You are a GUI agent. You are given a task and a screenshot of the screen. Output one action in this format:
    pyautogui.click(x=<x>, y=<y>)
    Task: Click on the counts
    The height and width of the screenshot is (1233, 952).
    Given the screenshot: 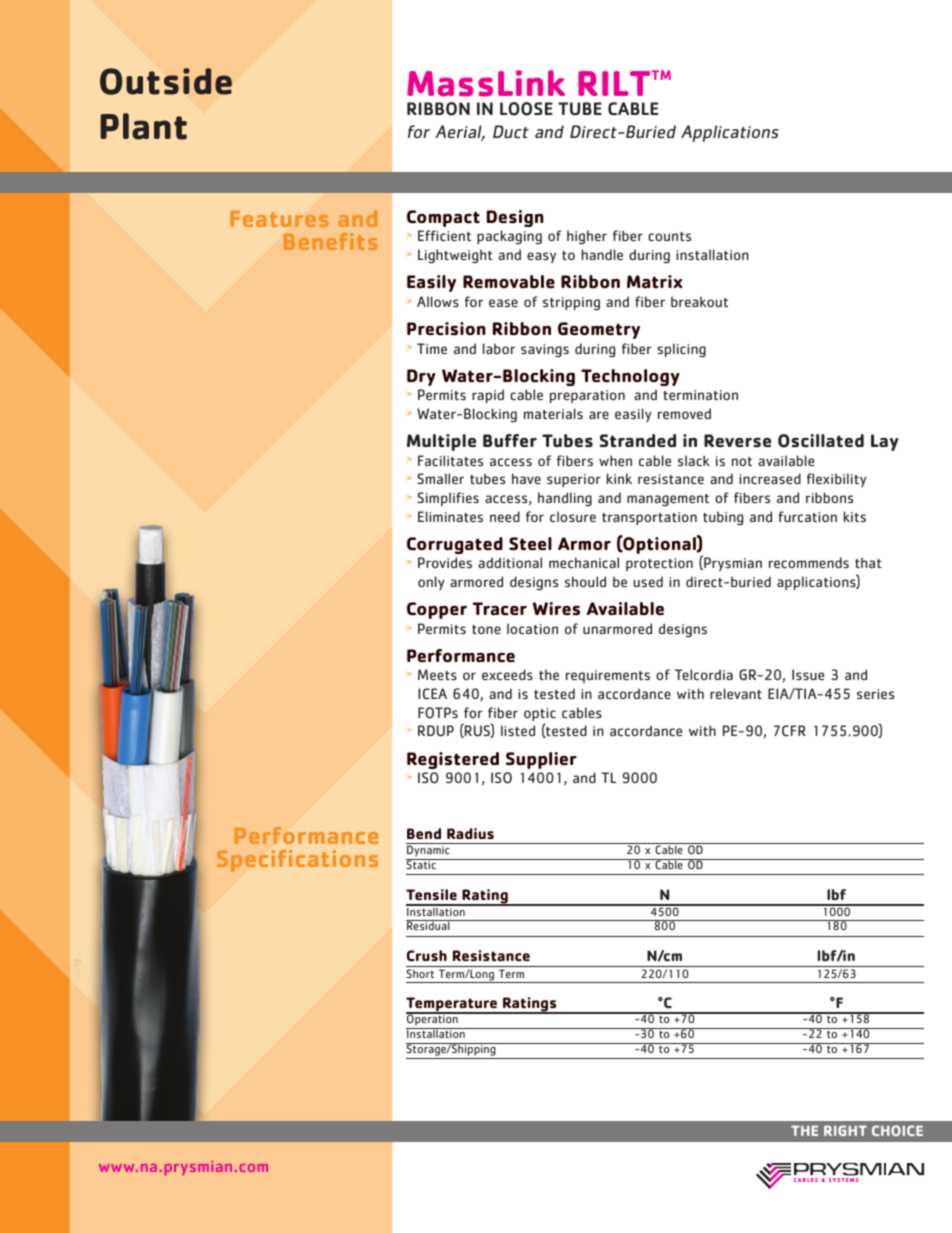 What is the action you would take?
    pyautogui.click(x=669, y=236)
